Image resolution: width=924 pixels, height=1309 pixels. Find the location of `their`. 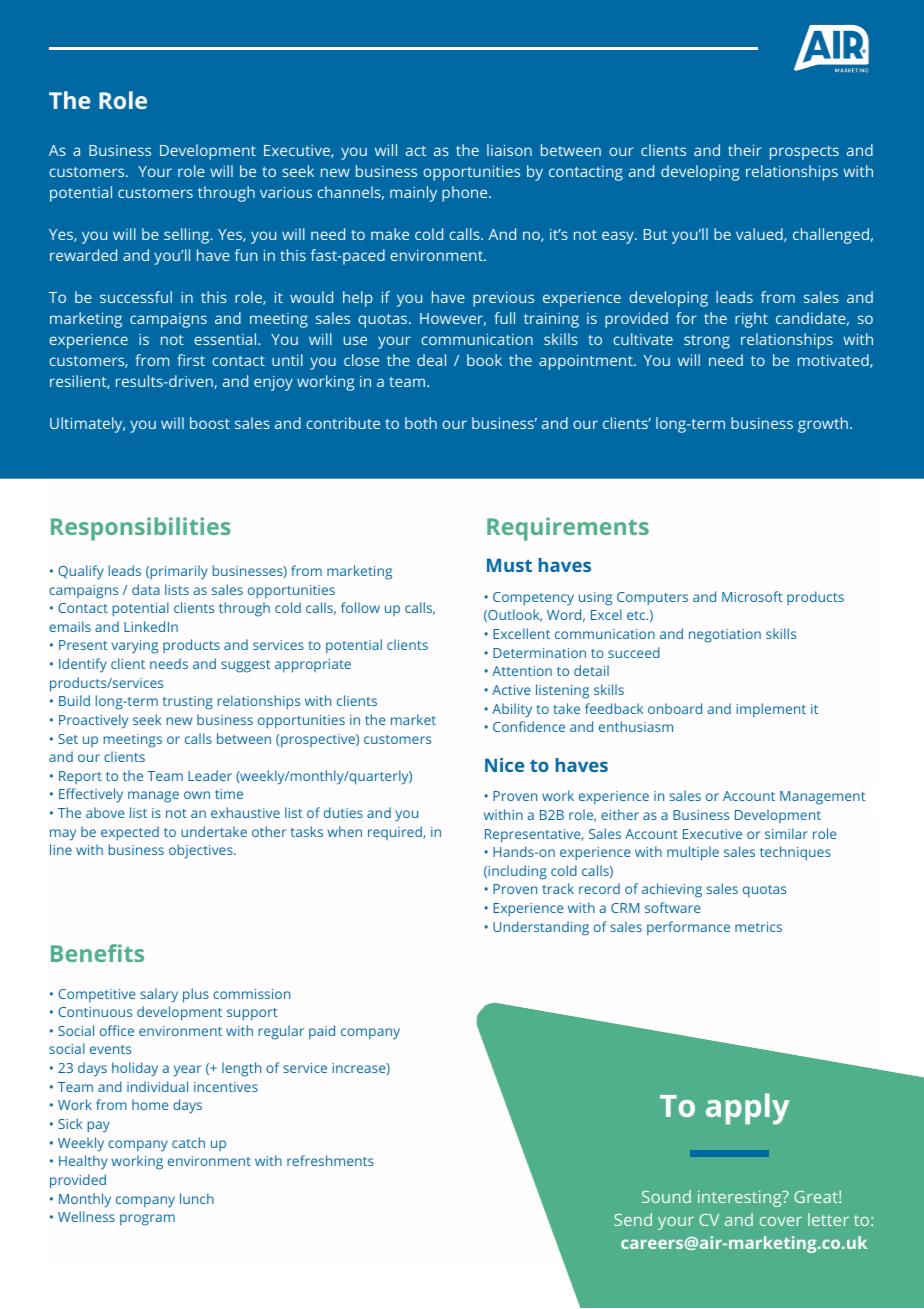

their is located at coordinates (745, 150).
